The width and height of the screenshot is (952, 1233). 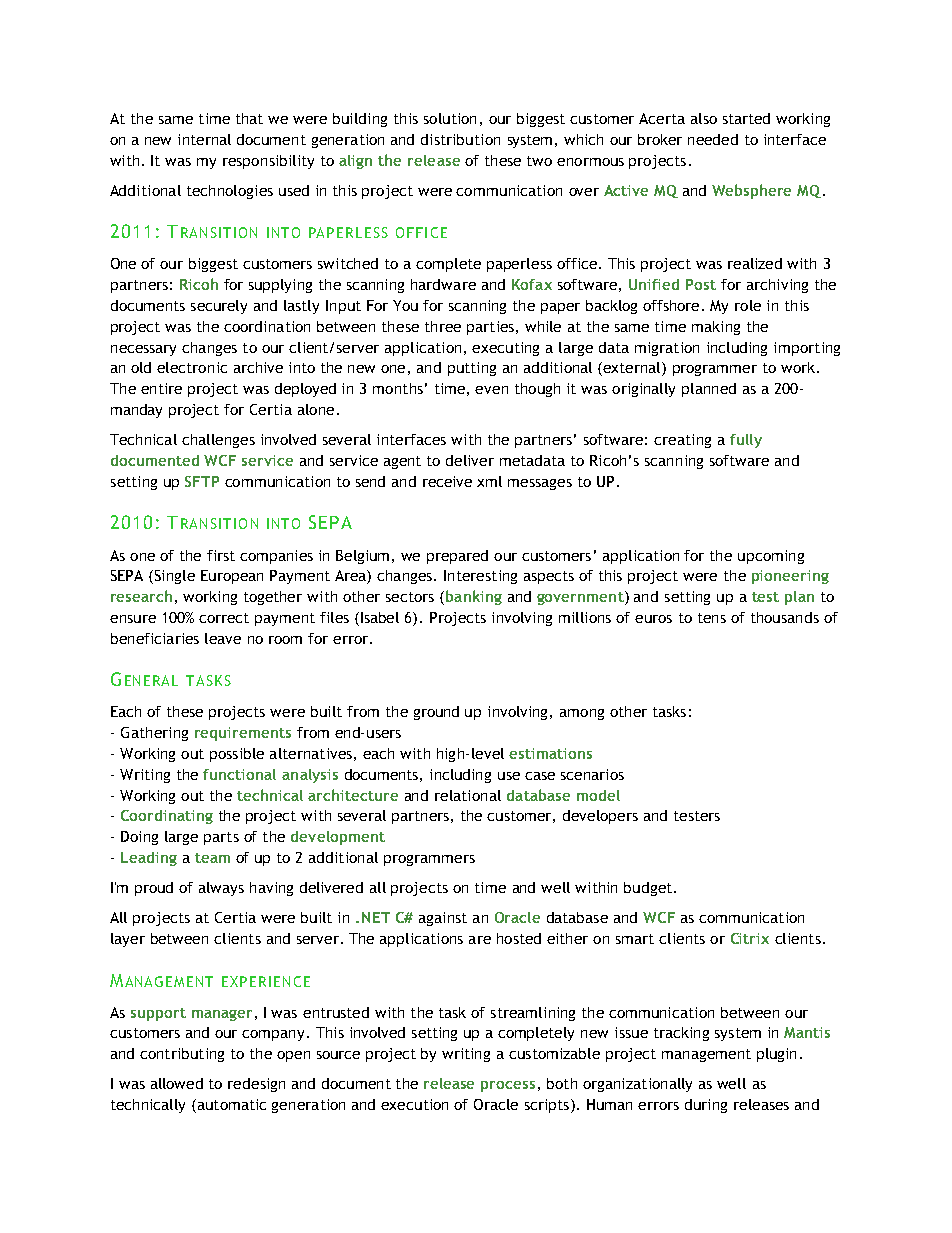 I want to click on challenges, so click(x=218, y=441).
